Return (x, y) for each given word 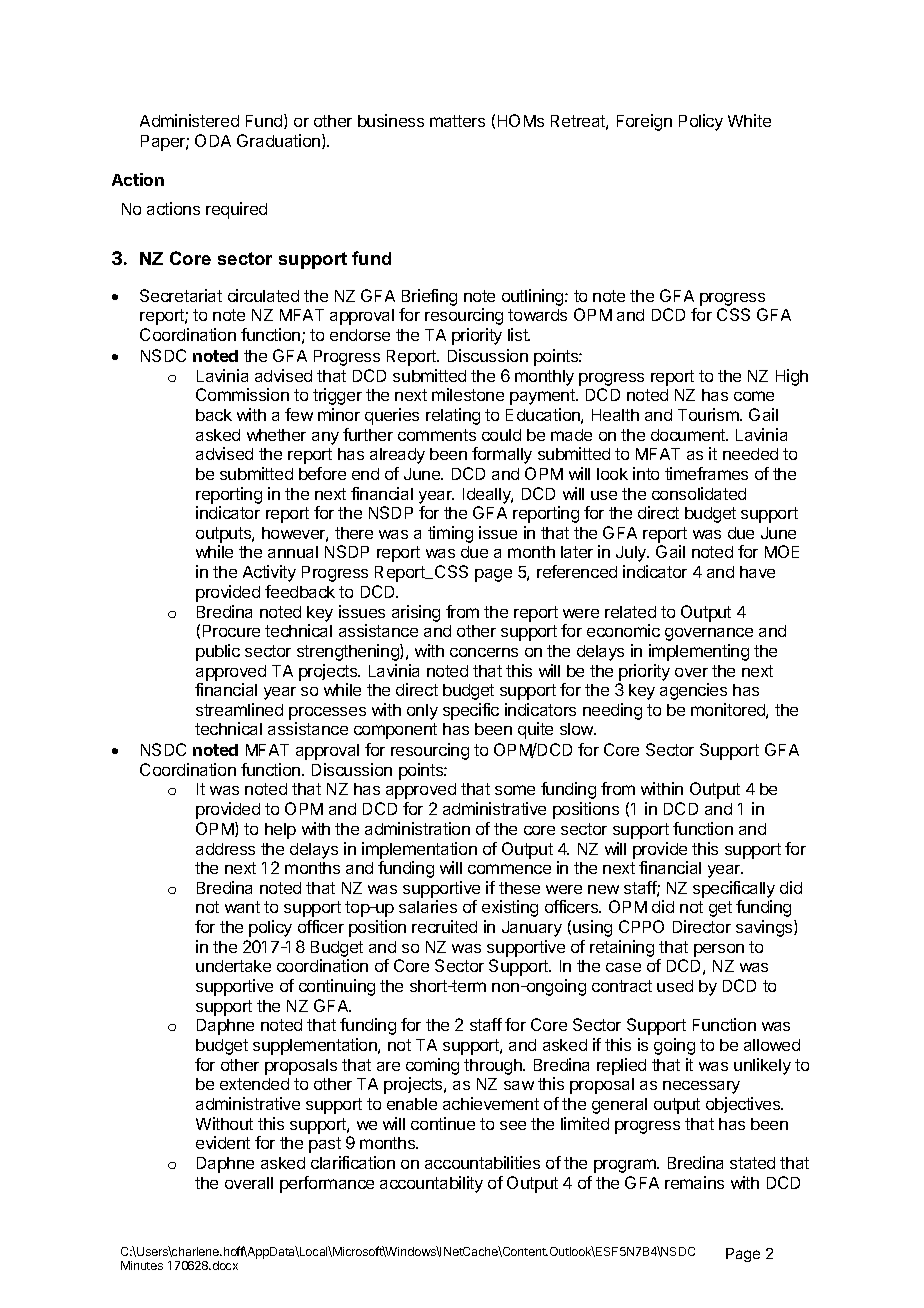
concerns (484, 652)
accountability (431, 1184)
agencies (693, 691)
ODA (213, 140)
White (749, 120)
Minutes (142, 1265)
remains (694, 1182)
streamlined (239, 709)
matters (457, 121)
